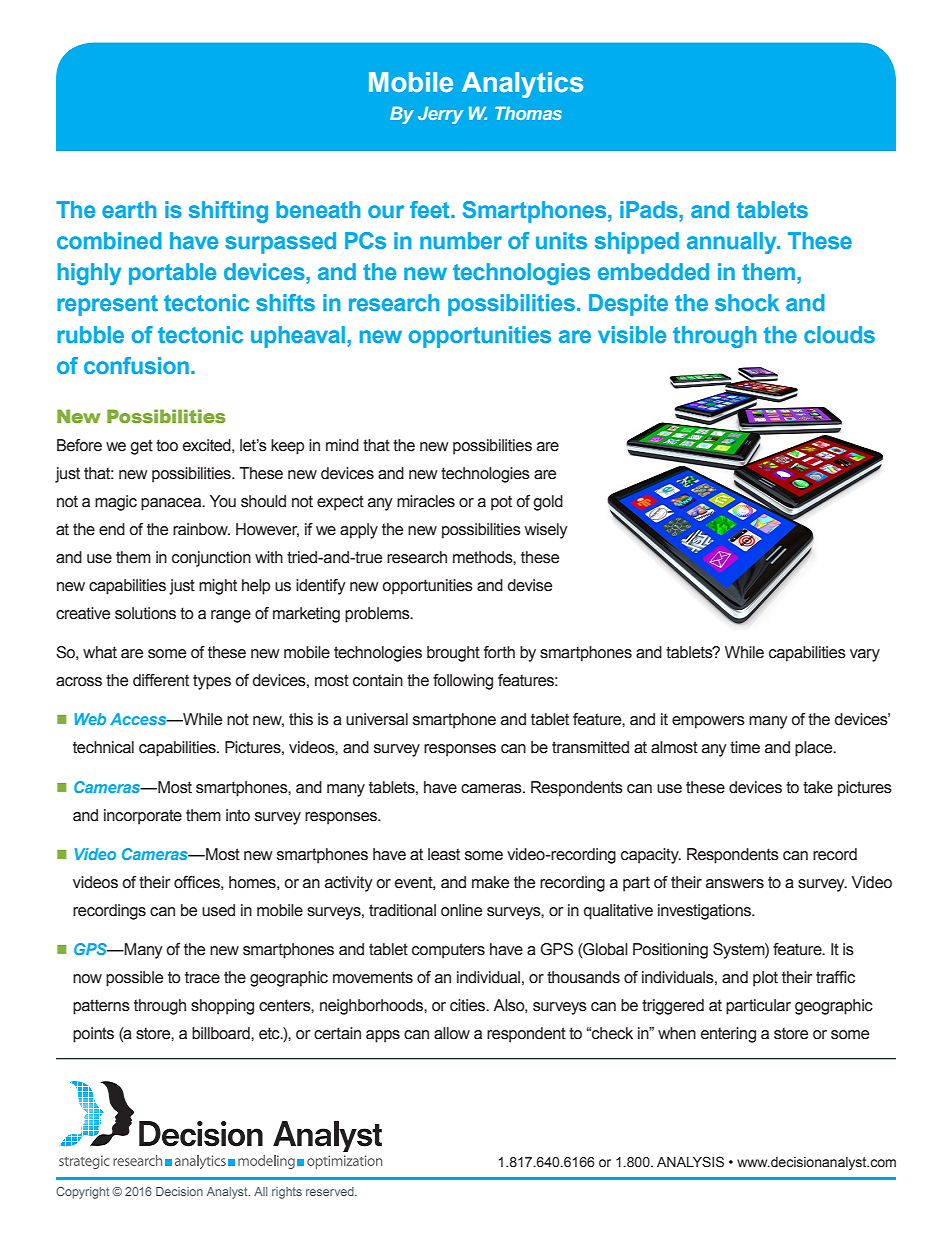 This image has width=952, height=1233. I want to click on earth, so click(129, 209).
